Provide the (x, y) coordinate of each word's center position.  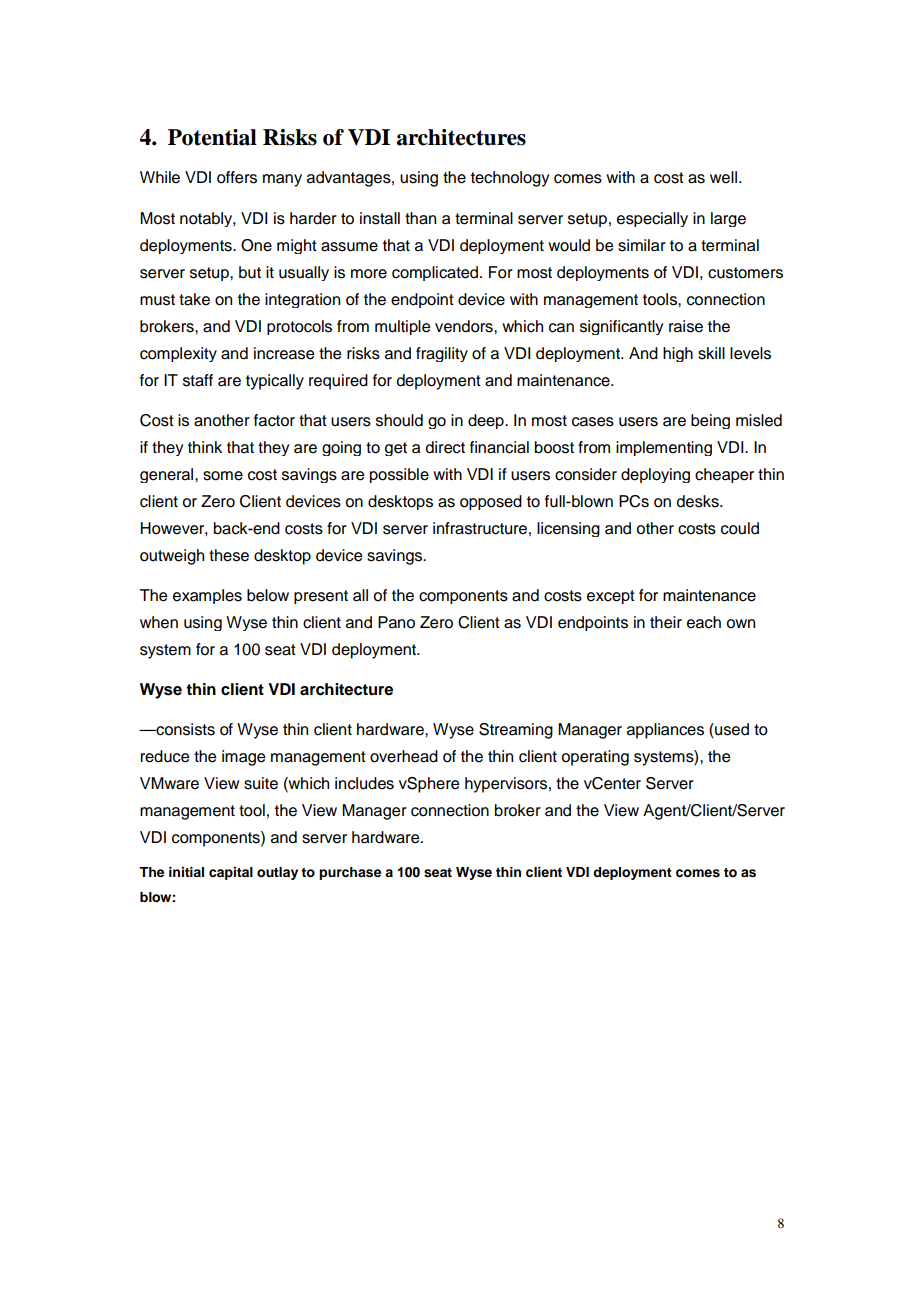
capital (231, 873)
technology (510, 179)
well (723, 177)
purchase (350, 873)
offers (237, 177)
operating (595, 758)
